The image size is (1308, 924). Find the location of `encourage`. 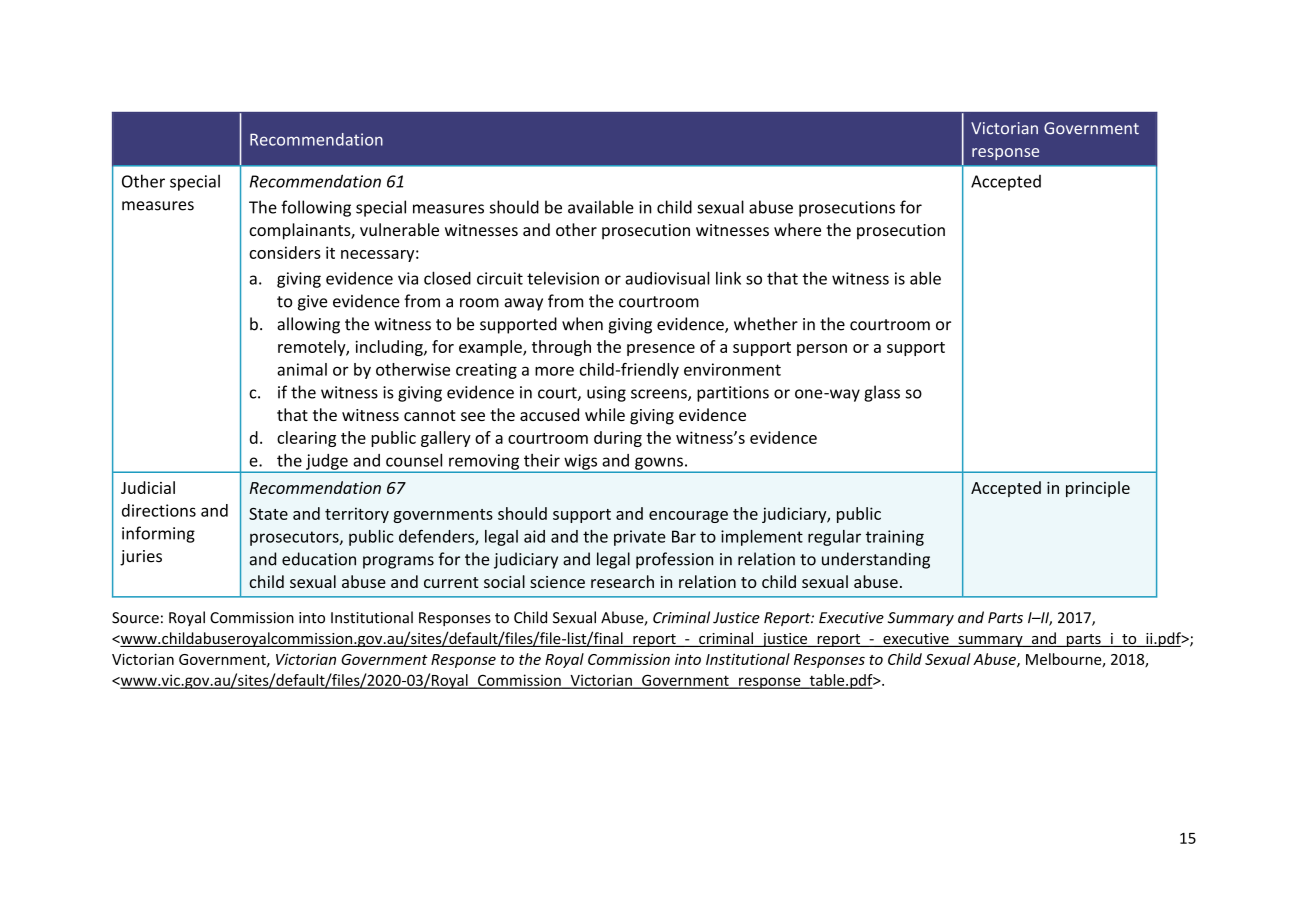

encourage is located at coordinates (688, 517).
